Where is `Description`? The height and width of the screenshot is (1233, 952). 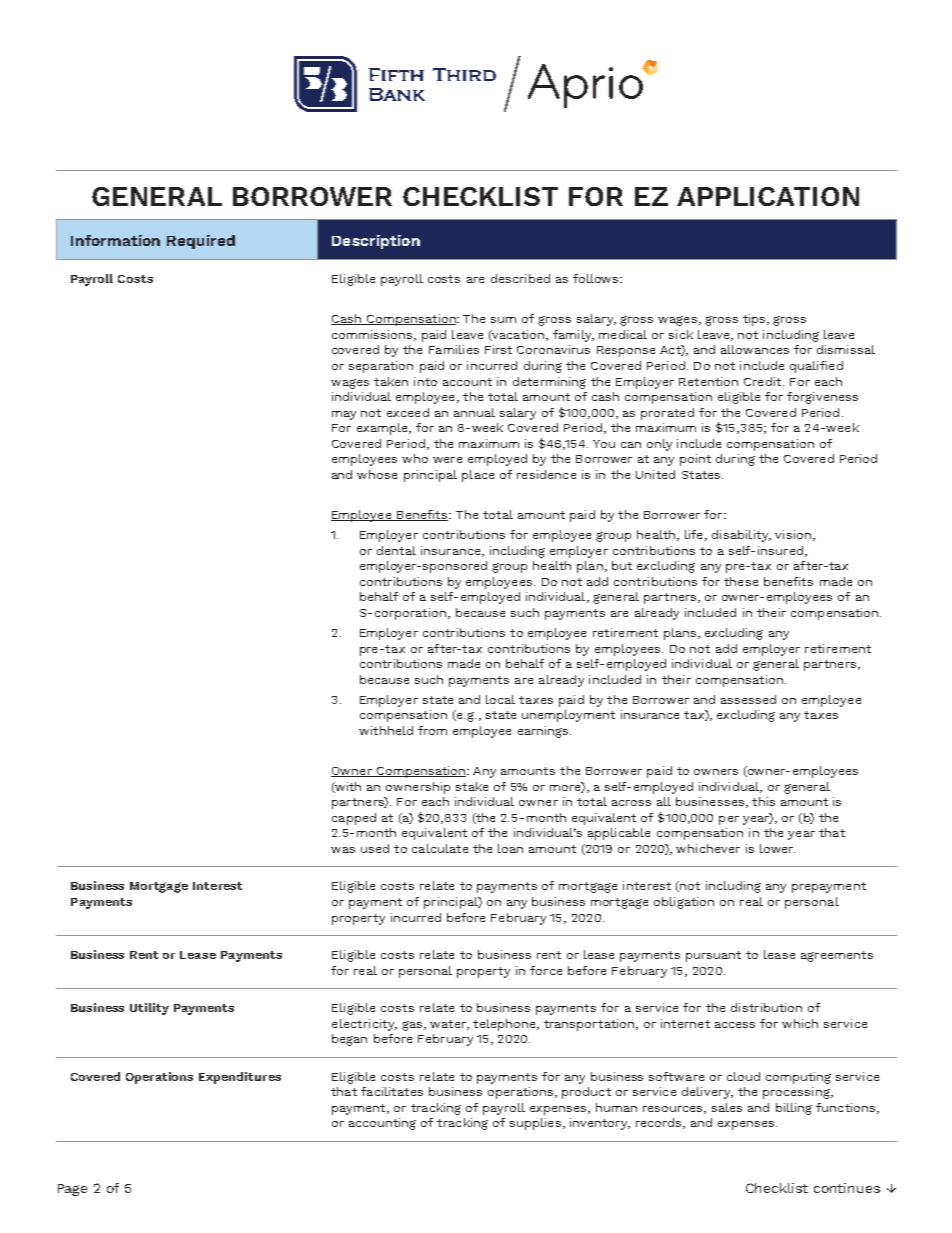 Description is located at coordinates (376, 242).
